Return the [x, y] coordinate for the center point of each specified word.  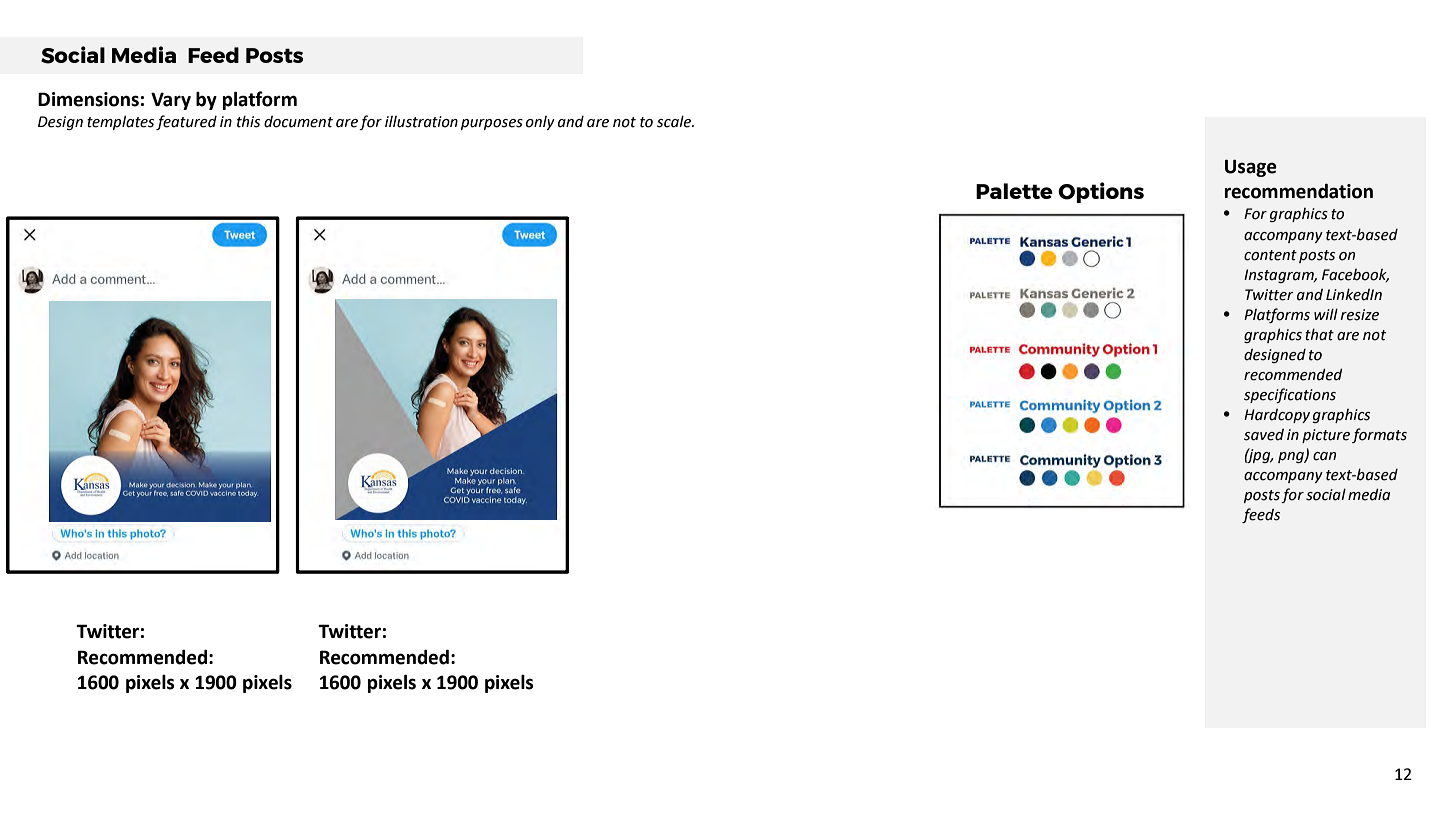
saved [1264, 435]
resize [1360, 315]
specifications [1290, 395]
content [1270, 255]
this [248, 121]
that [1319, 334]
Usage [1251, 168]
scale [675, 121]
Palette [1014, 191]
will [1326, 314]
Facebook [1355, 275]
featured [186, 122]
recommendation [1299, 191]
